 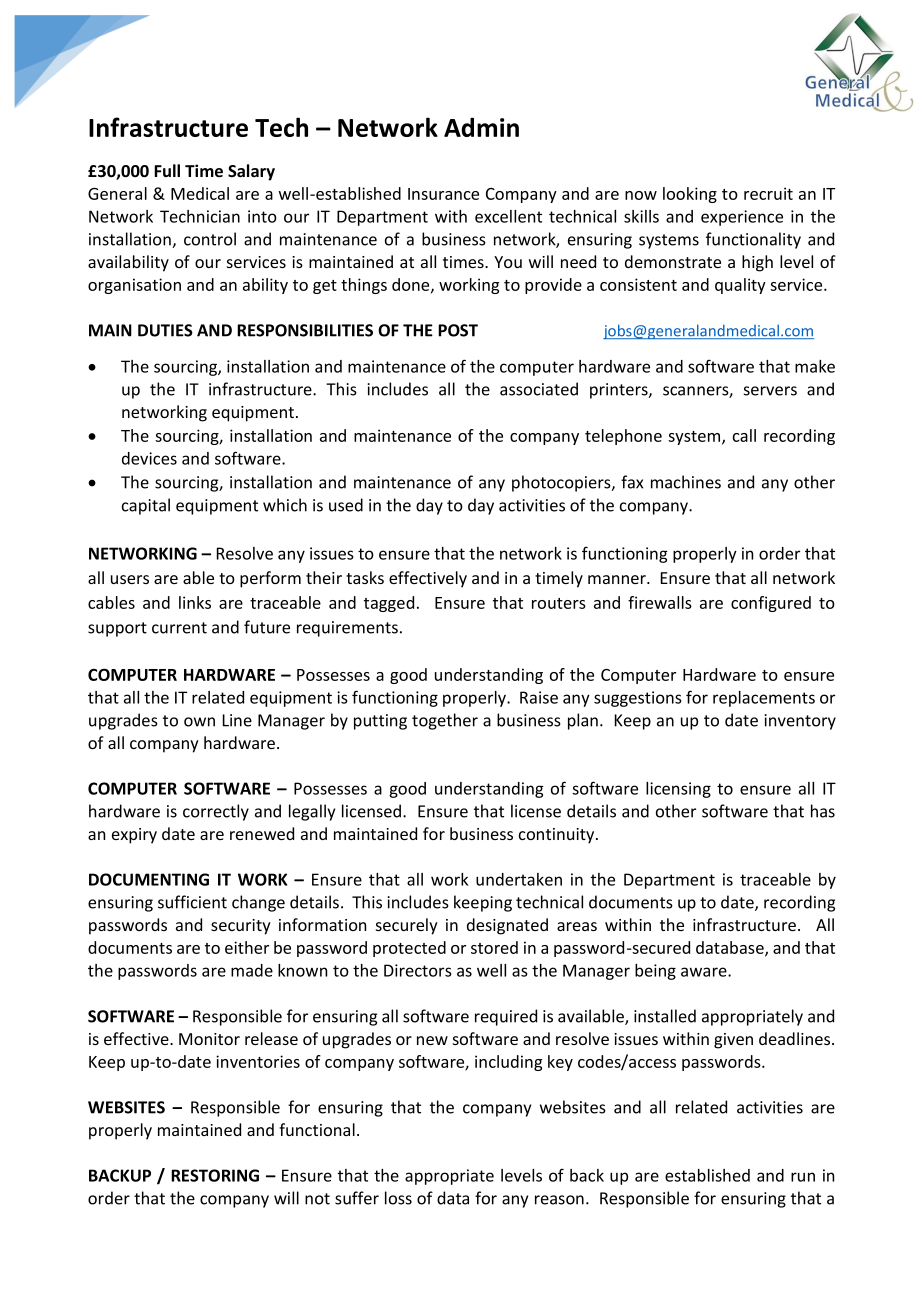 I want to click on loss, so click(x=398, y=1198).
